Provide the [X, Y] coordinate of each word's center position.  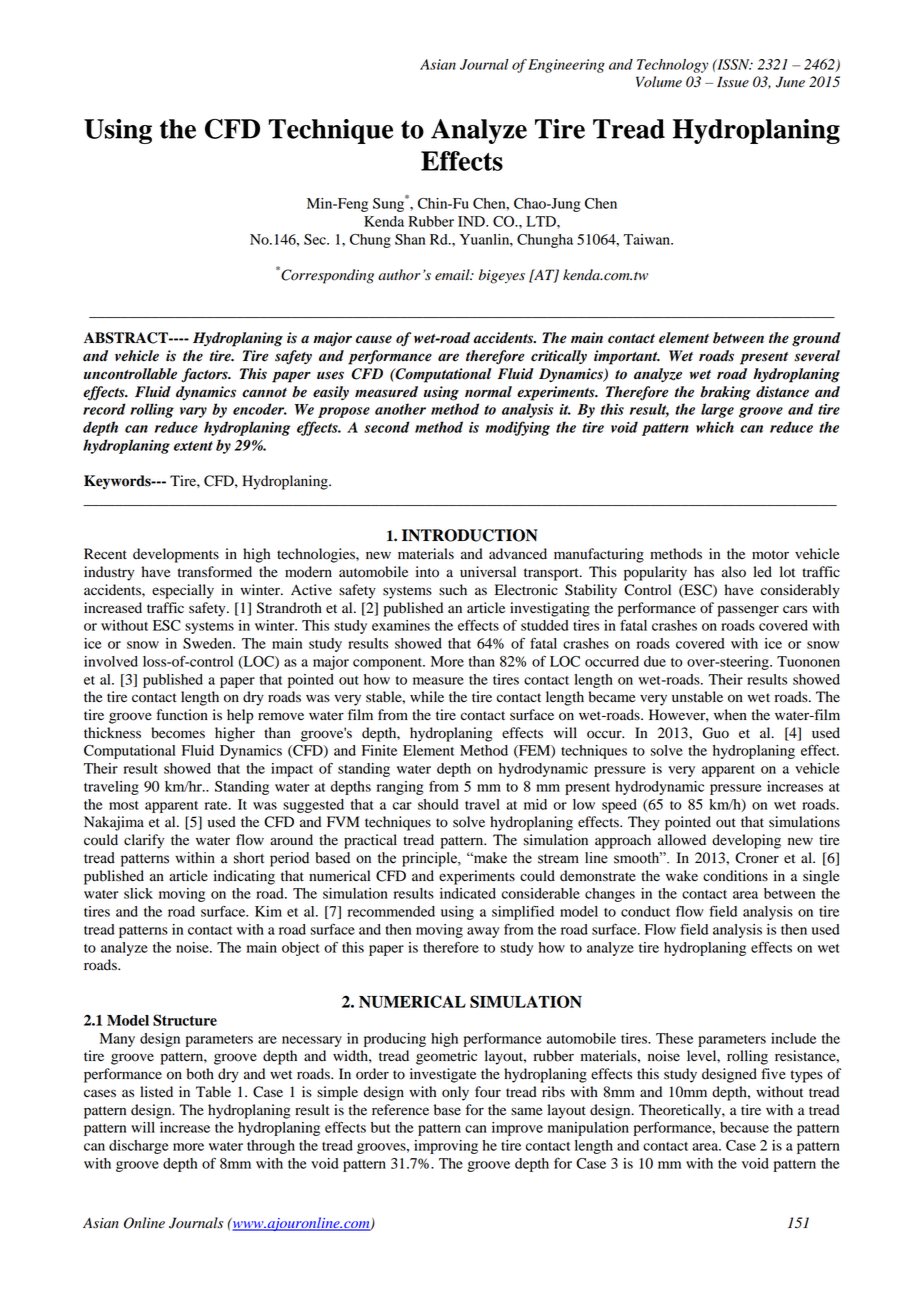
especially [183, 591]
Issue [733, 82]
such [453, 589]
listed [156, 1092]
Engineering [566, 66]
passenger [748, 611]
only [455, 1093]
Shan [410, 239]
